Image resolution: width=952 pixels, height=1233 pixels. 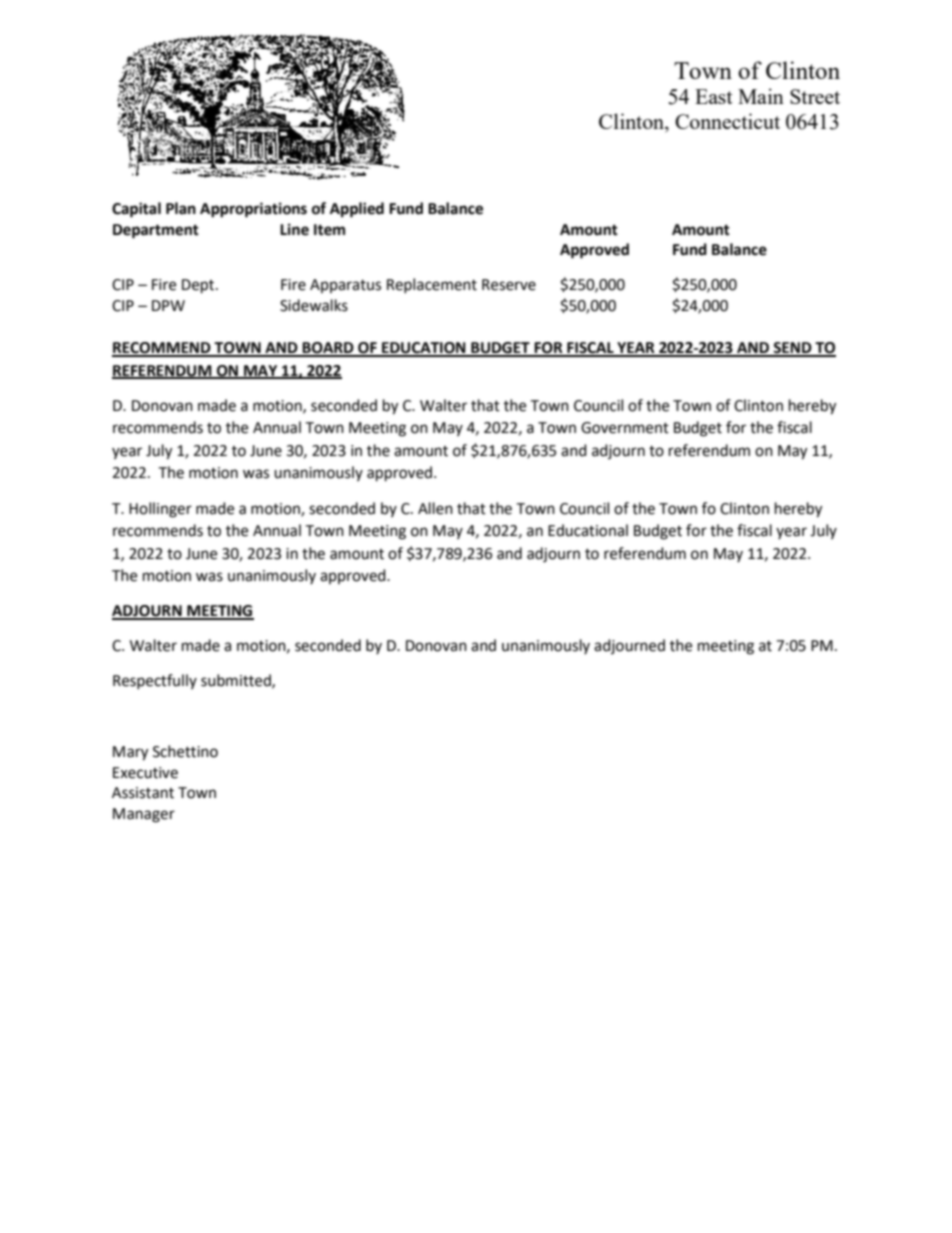 What do you see at coordinates (145, 773) in the screenshot?
I see `Executive` at bounding box center [145, 773].
